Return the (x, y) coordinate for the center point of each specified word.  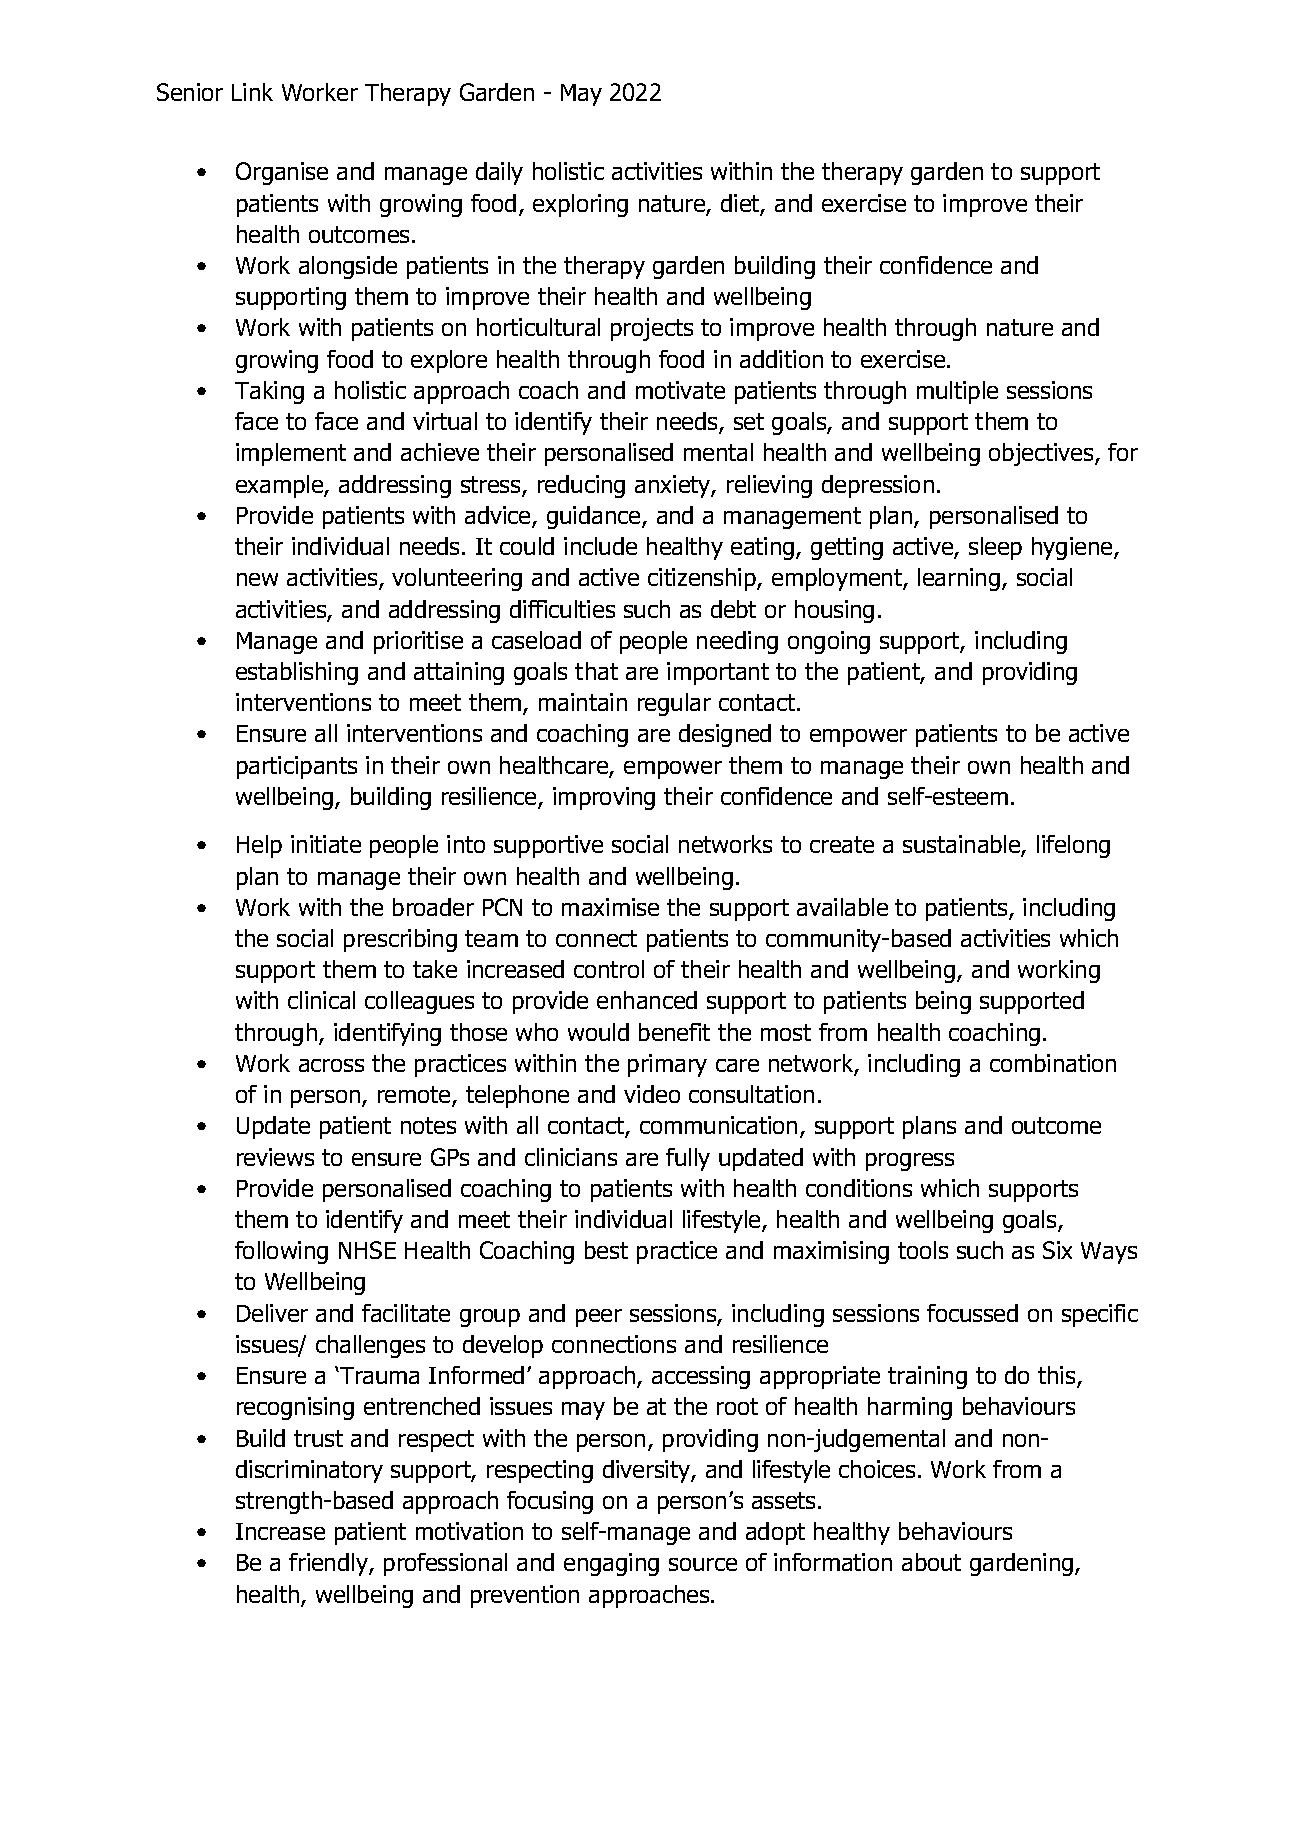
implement (291, 454)
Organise (282, 173)
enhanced (647, 1000)
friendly (329, 1564)
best (606, 1250)
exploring (580, 205)
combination (1053, 1063)
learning (959, 579)
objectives (1042, 454)
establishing (297, 673)
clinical (321, 1000)
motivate (680, 390)
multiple (957, 392)
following (281, 1252)
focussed (972, 1313)
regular (674, 704)
